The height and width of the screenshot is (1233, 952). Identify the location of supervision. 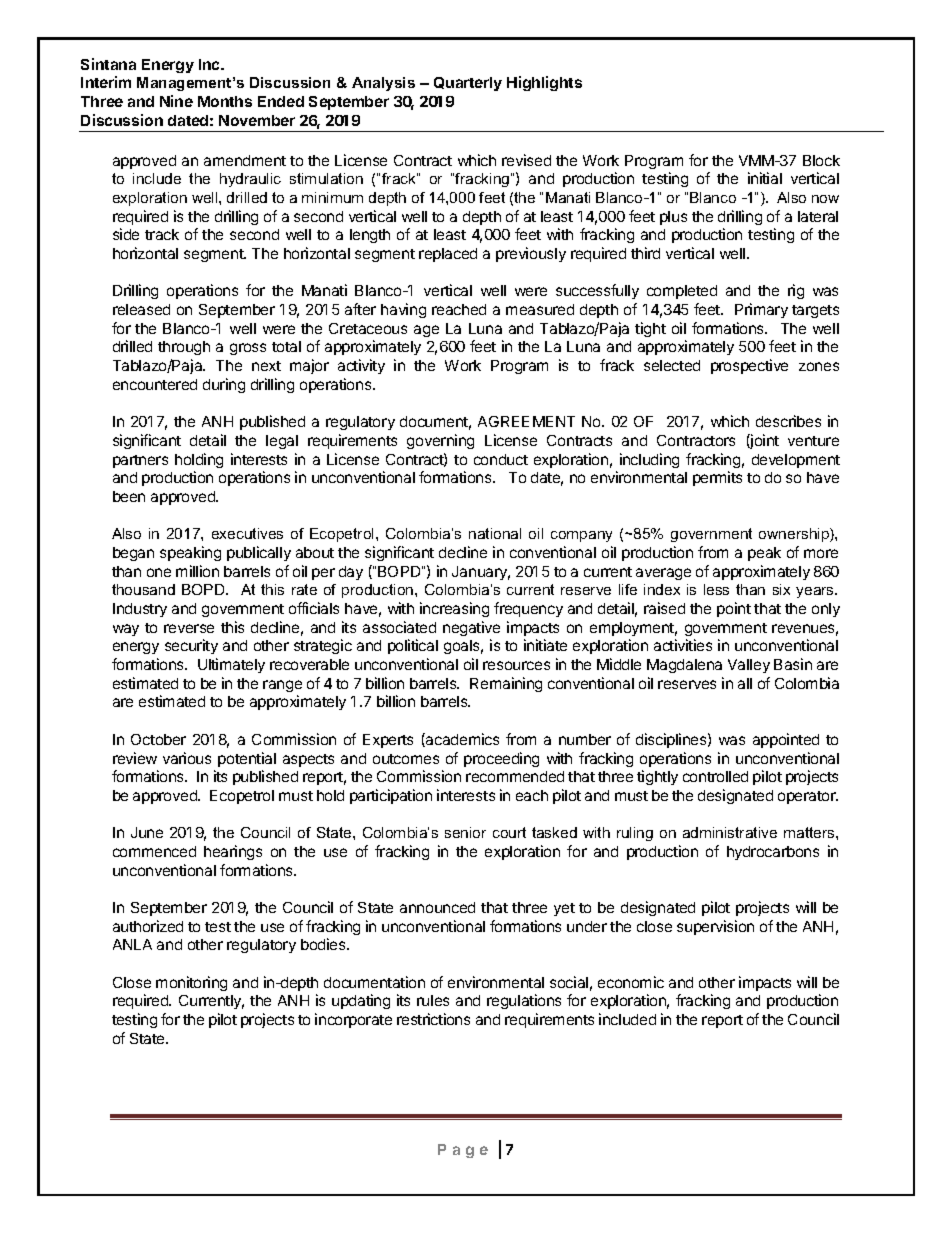
(715, 927).
